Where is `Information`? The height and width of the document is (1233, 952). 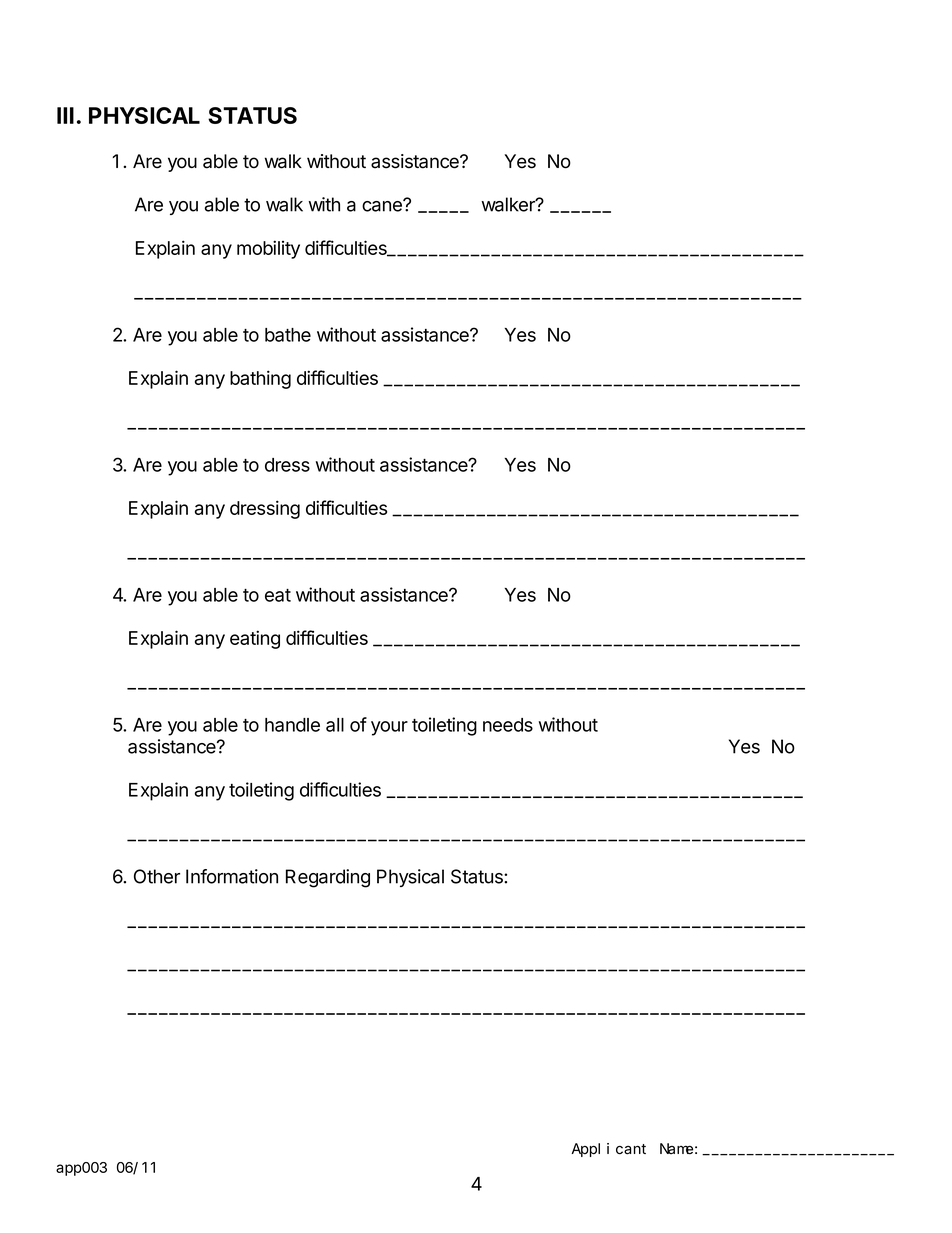 Information is located at coordinates (232, 876).
